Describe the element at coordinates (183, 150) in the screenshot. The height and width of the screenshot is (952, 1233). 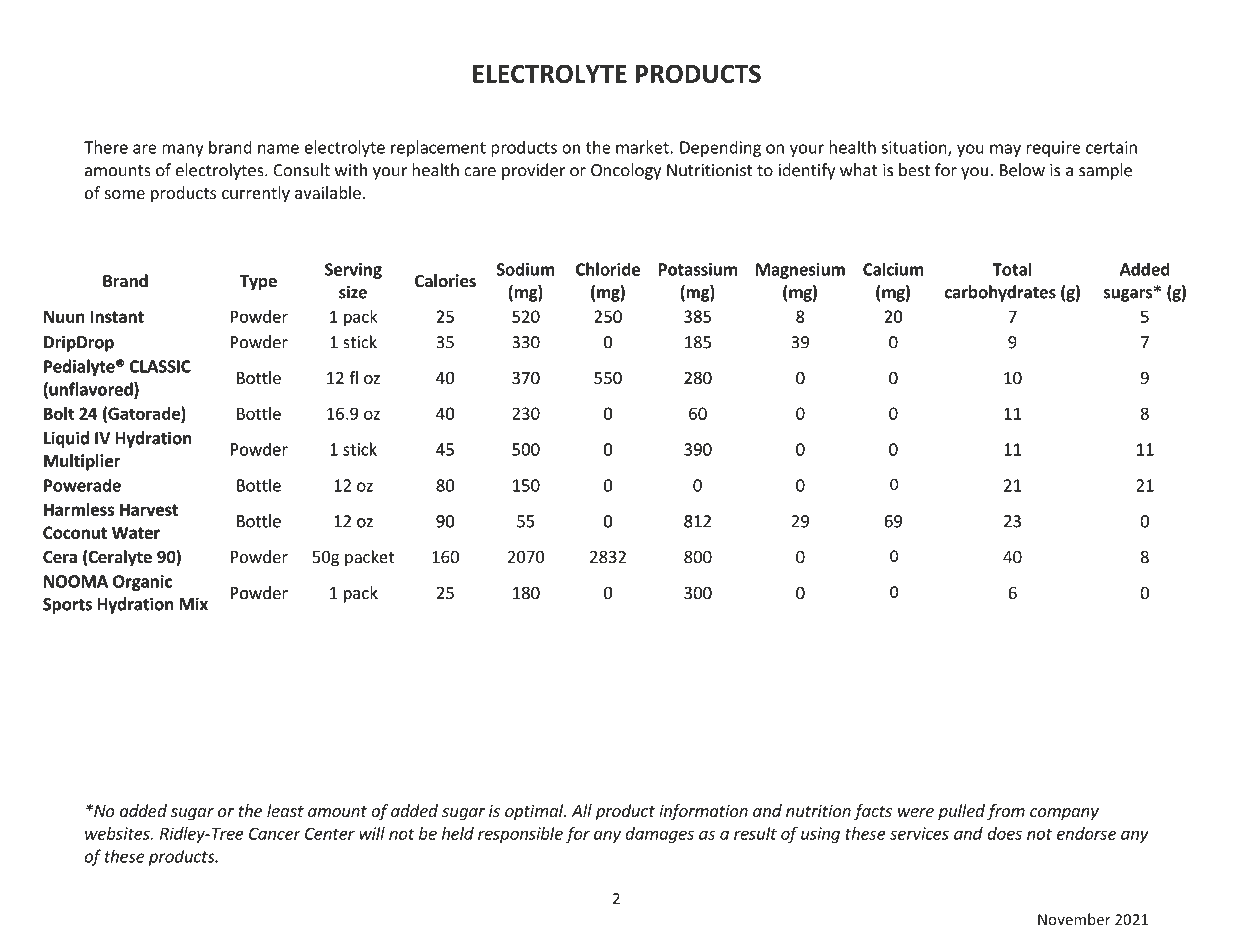
I see `many` at that location.
